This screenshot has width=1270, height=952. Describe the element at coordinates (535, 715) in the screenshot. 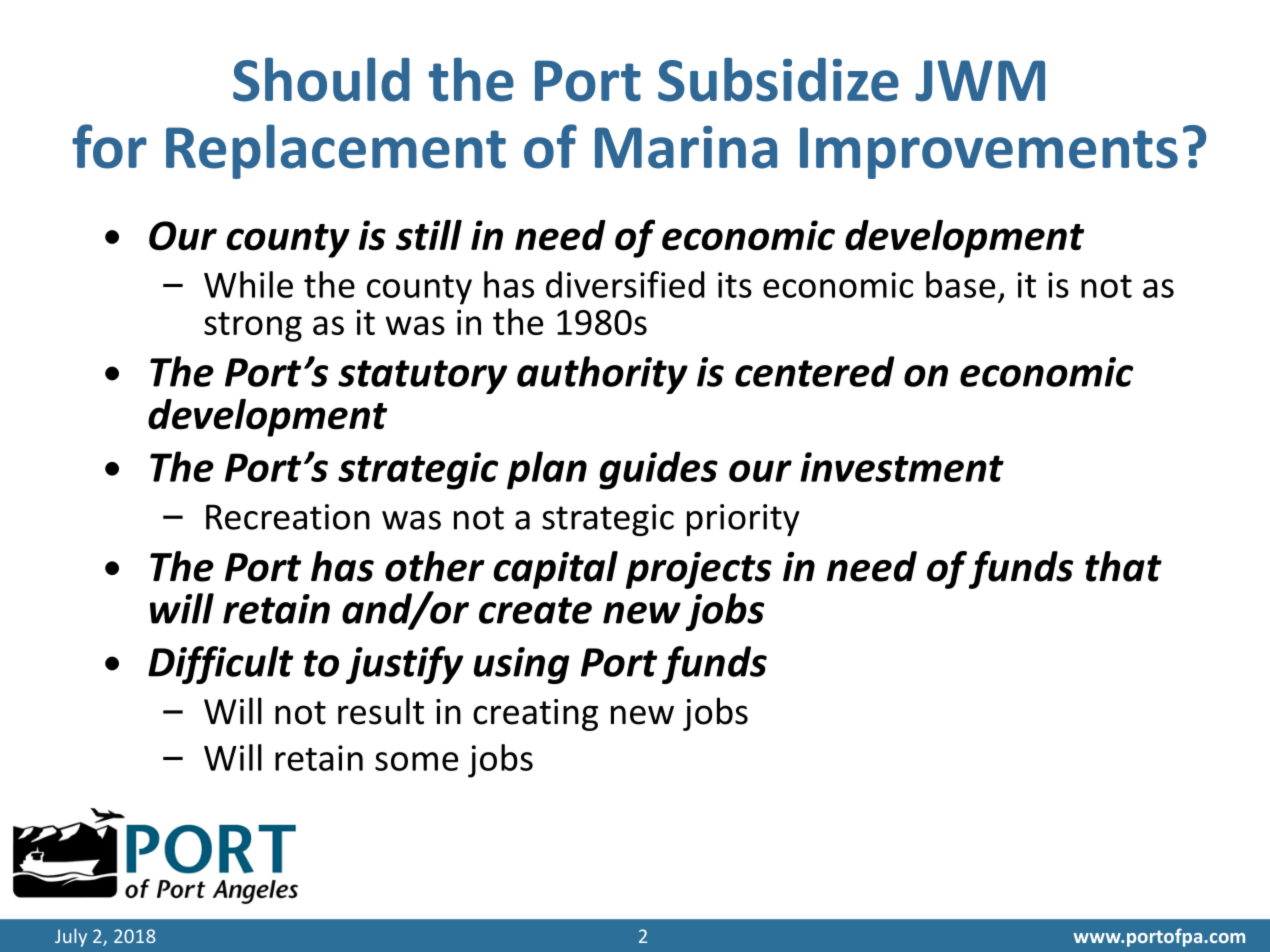

I see `creating` at that location.
